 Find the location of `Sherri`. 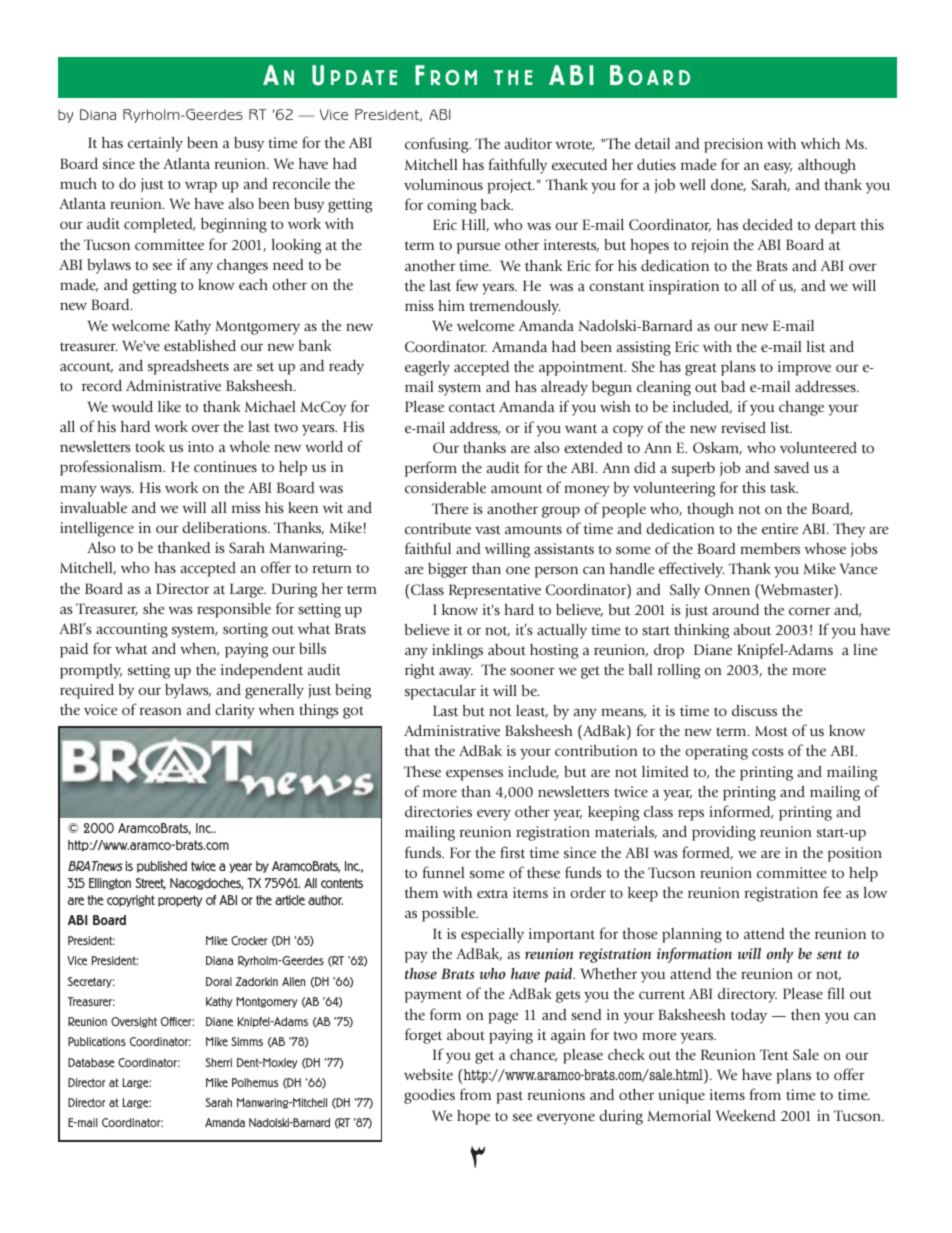

Sherri is located at coordinates (218, 1062).
